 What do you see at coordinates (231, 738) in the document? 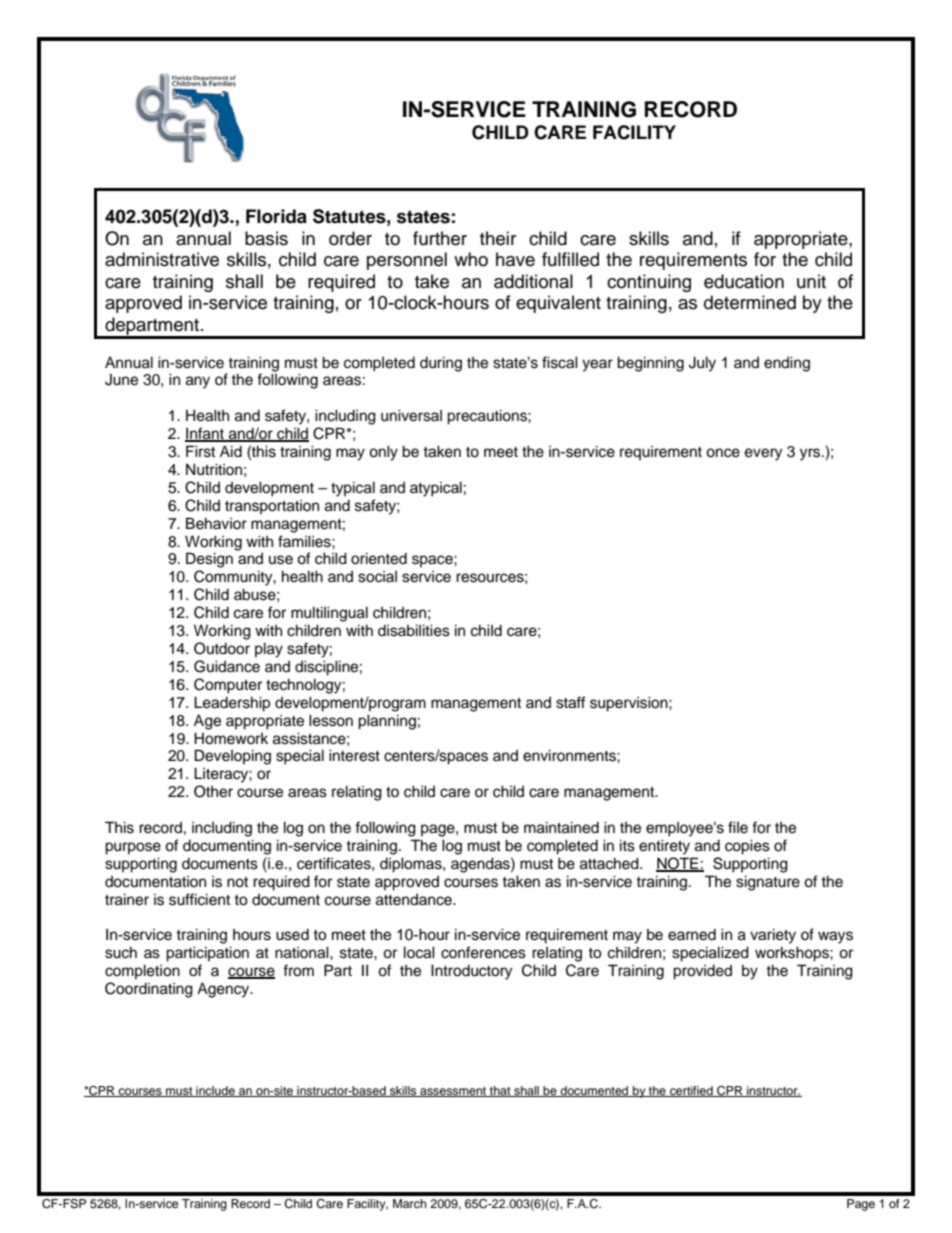
I see `Homework` at bounding box center [231, 738].
